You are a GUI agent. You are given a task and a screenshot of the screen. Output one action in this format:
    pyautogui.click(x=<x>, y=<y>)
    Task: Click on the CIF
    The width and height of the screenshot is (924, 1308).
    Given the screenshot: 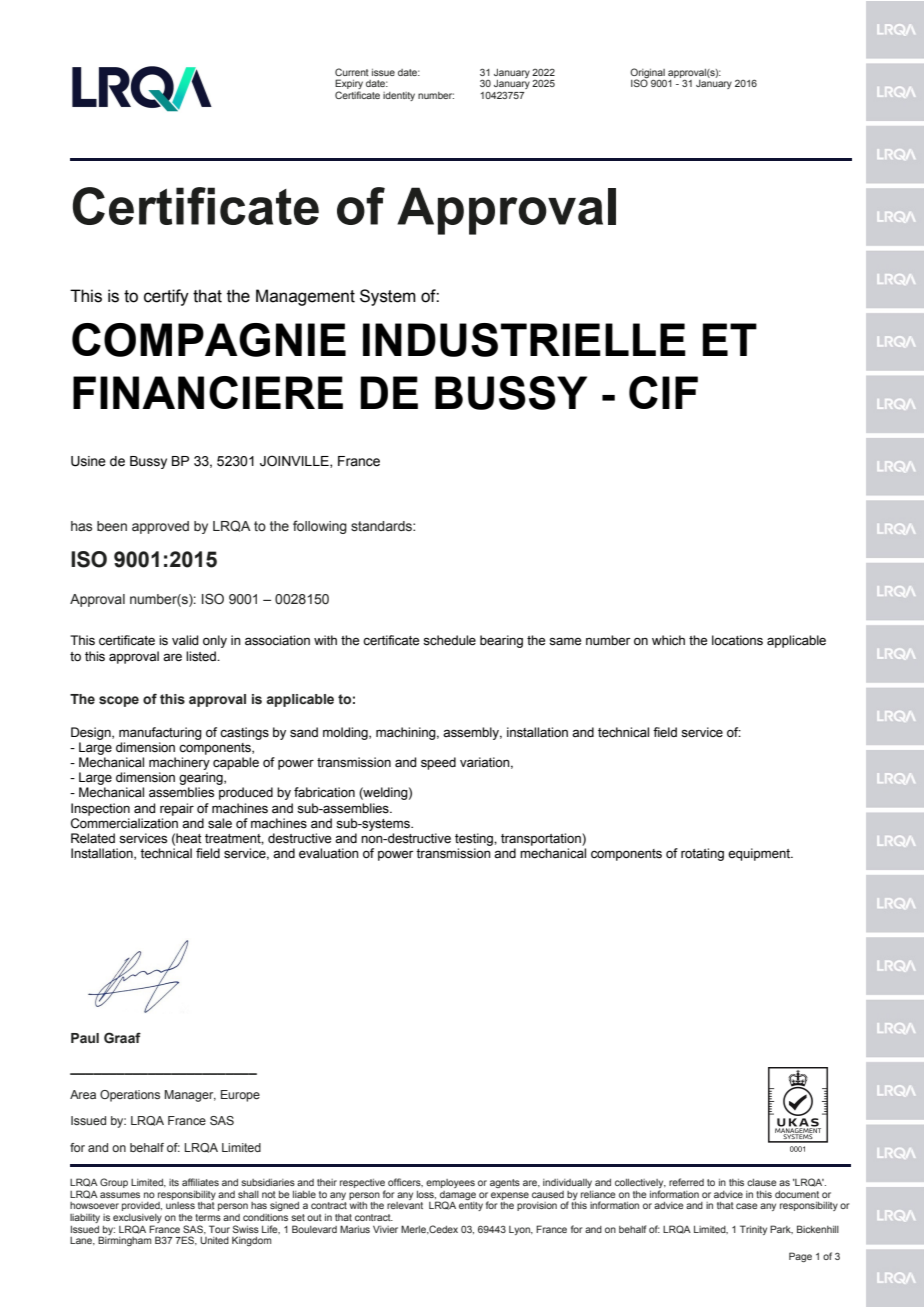 What is the action you would take?
    pyautogui.click(x=663, y=392)
